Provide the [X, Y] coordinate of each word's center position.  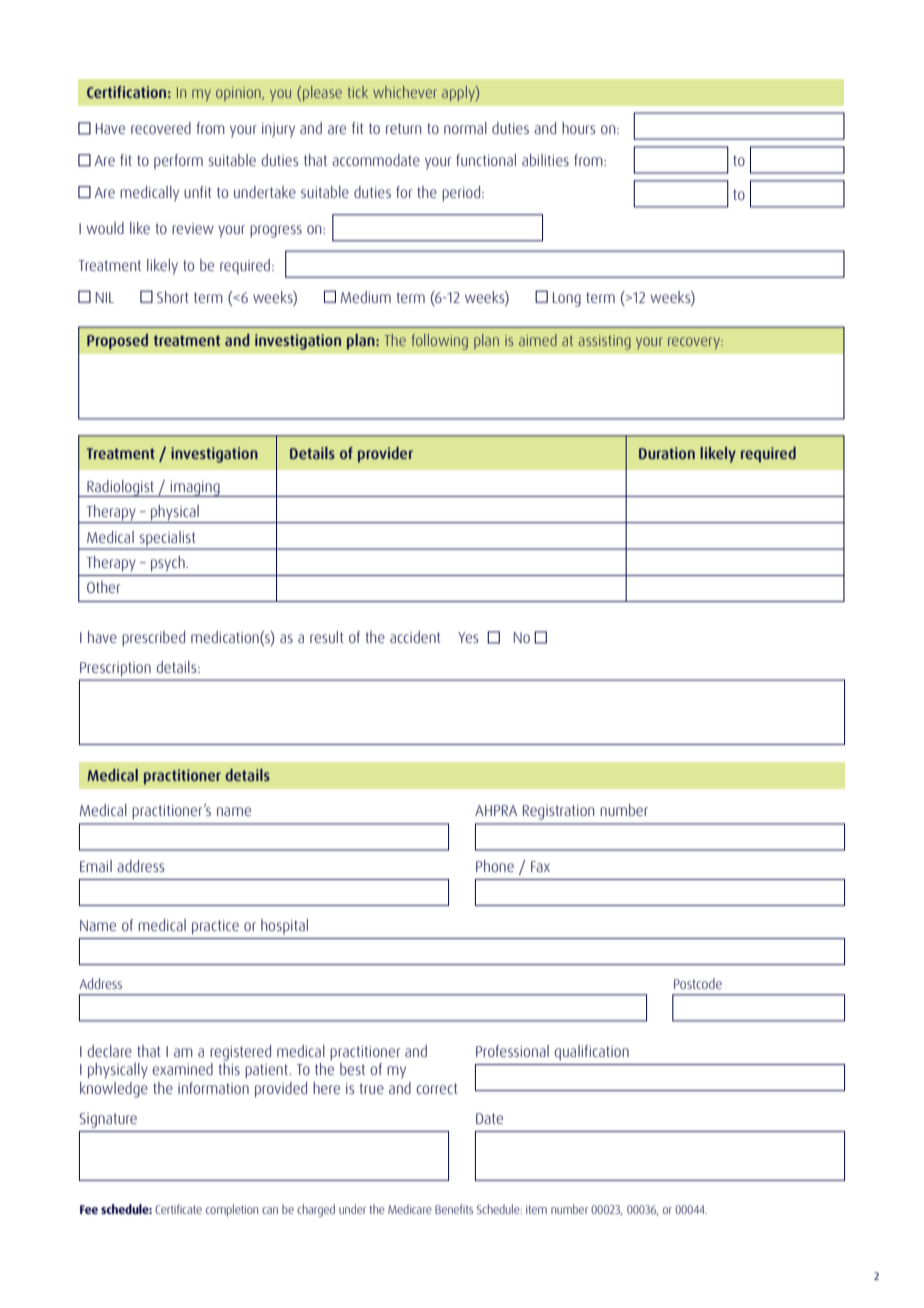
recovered [161, 128]
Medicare [410, 1209]
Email [96, 866]
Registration [558, 812]
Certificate [178, 1209]
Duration [667, 453]
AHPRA [496, 810]
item [536, 1209]
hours [578, 128]
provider [385, 455]
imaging [195, 489]
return [403, 128]
